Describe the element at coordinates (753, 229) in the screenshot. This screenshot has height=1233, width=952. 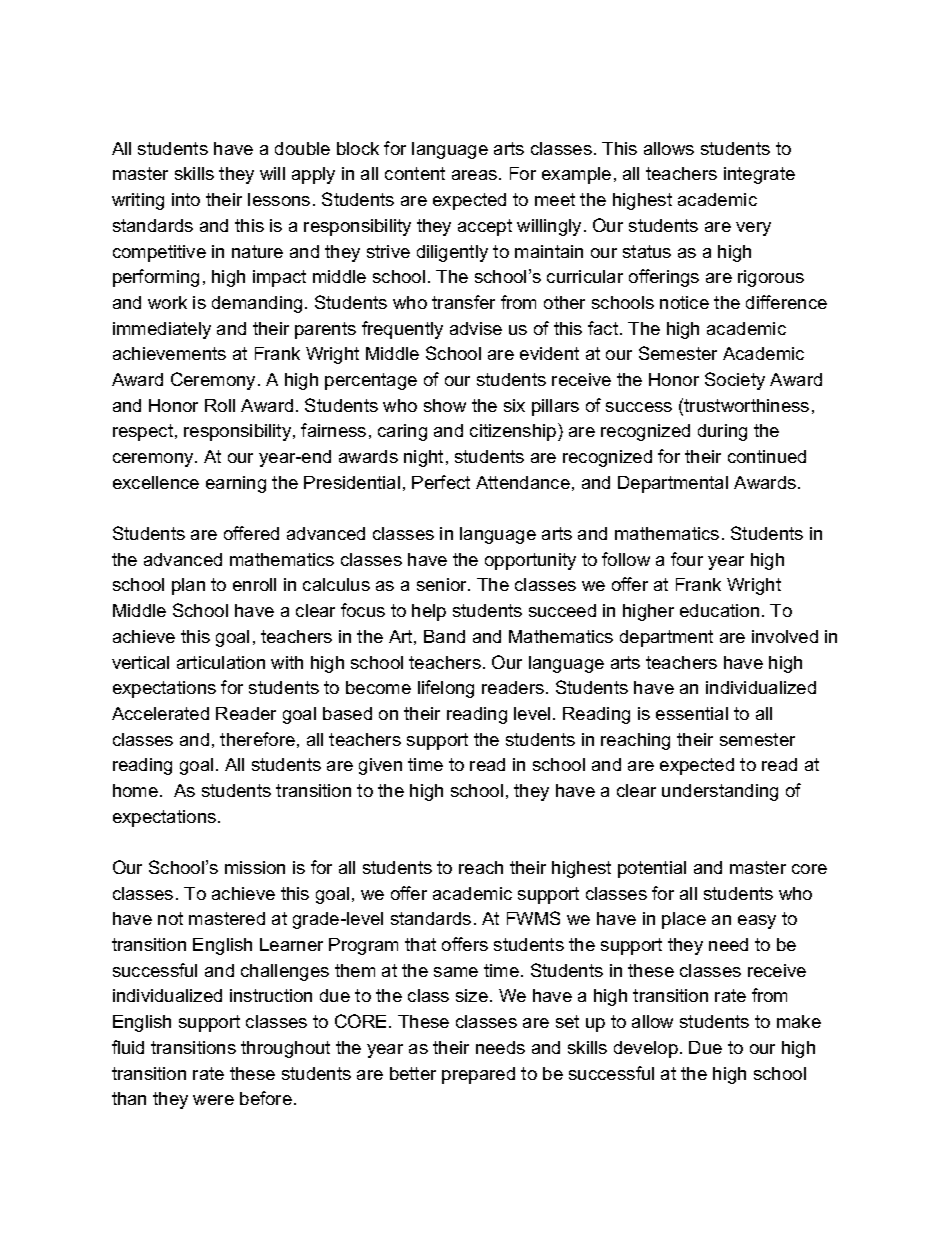
I see `very` at that location.
